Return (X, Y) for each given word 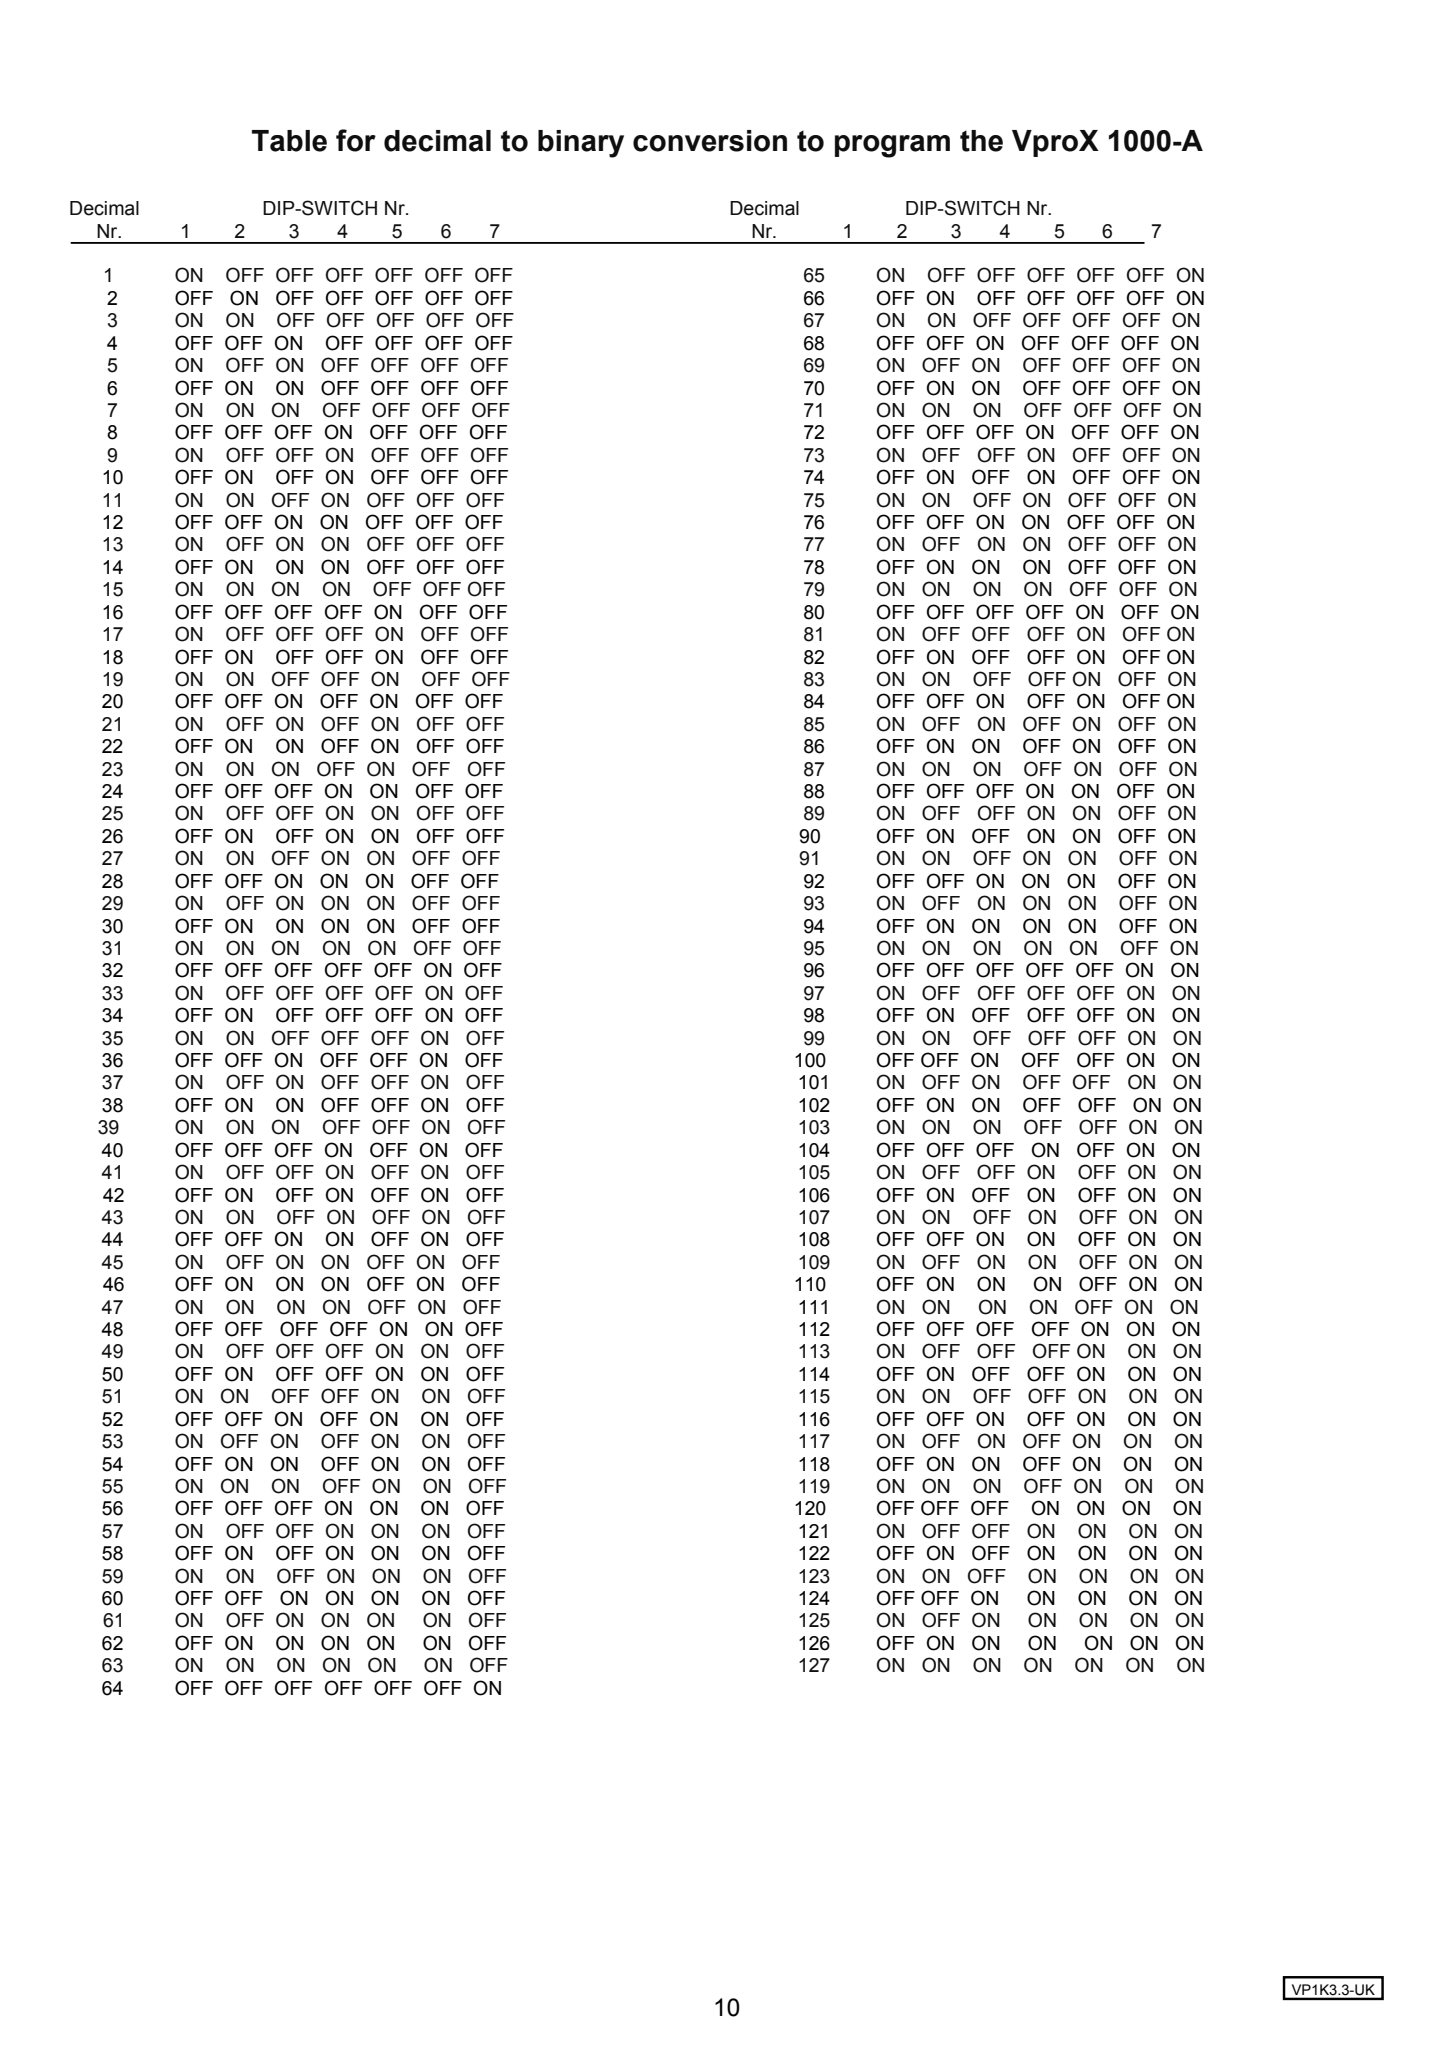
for (356, 140)
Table (289, 141)
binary (581, 144)
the (981, 141)
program (892, 146)
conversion (710, 141)
